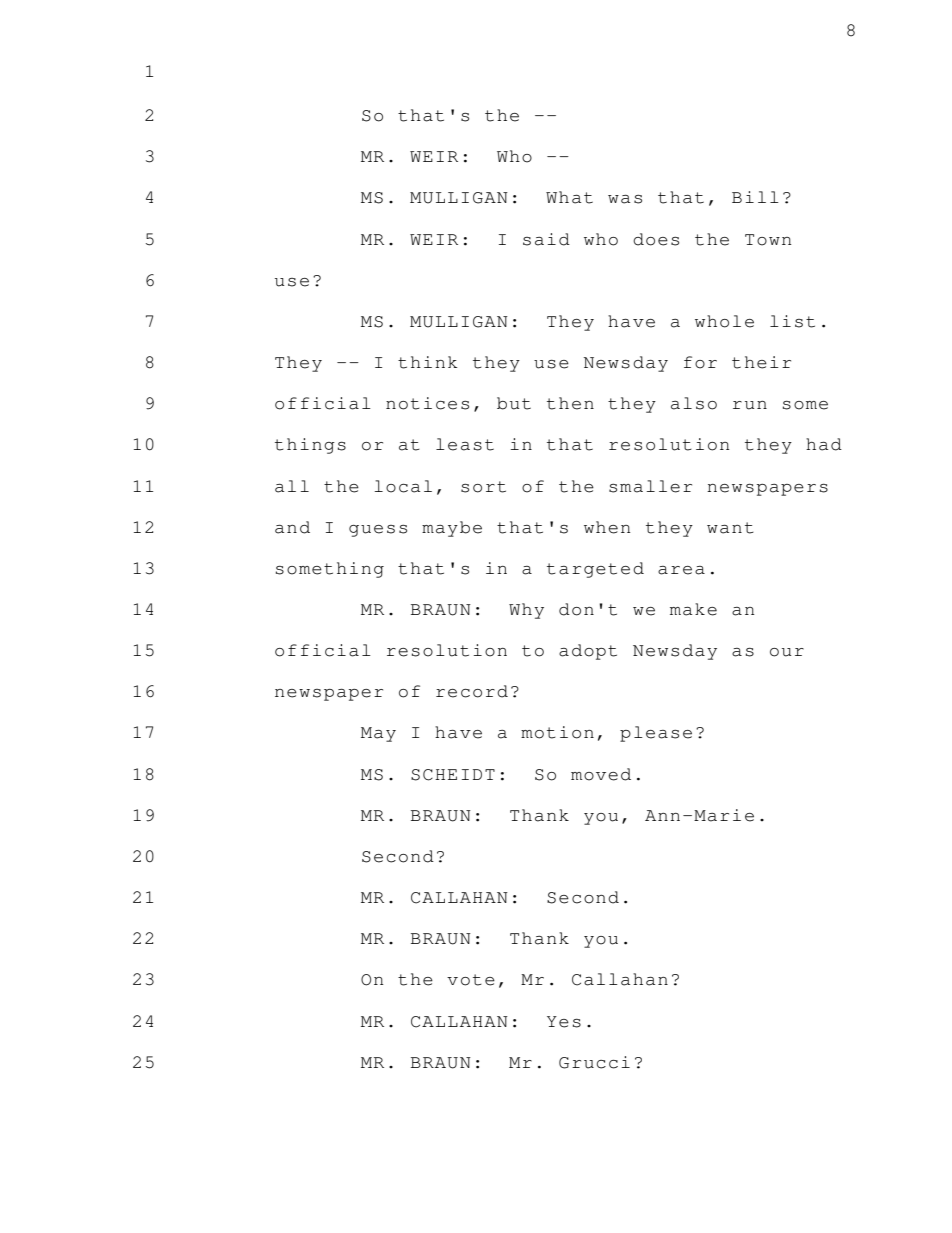  What do you see at coordinates (564, 1022) in the screenshot?
I see `Yes` at bounding box center [564, 1022].
